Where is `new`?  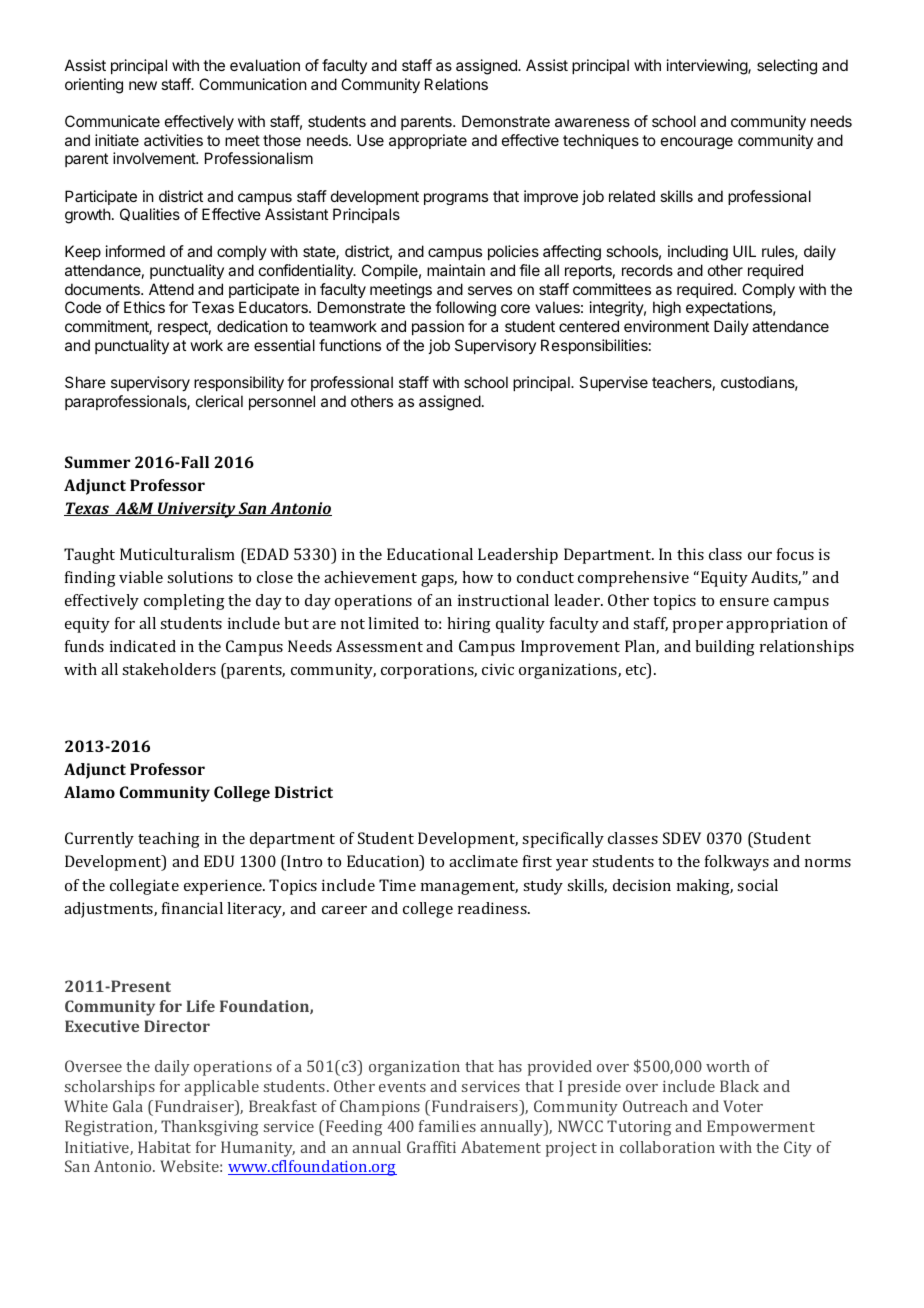
new is located at coordinates (143, 85).
